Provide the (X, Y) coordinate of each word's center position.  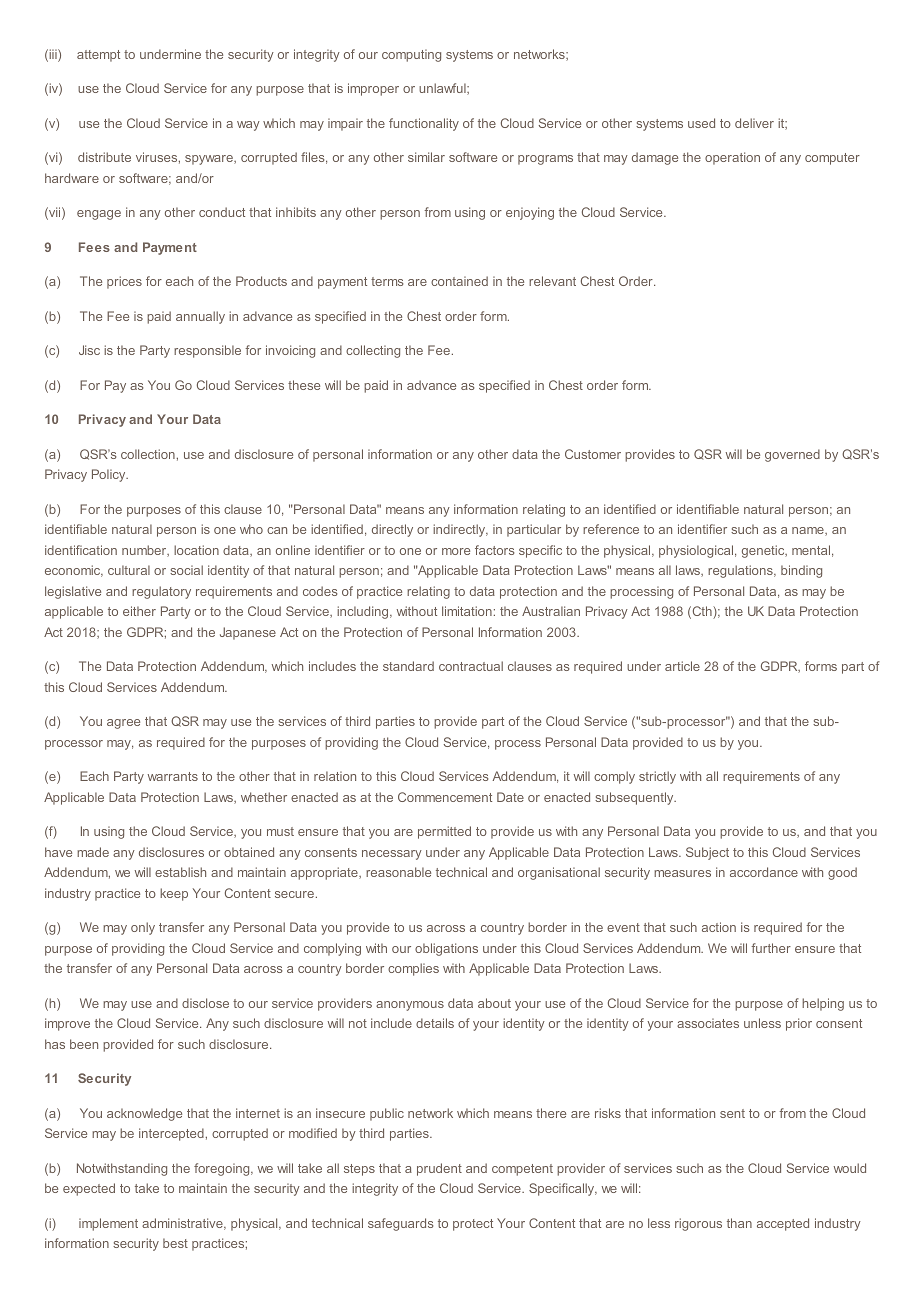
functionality (424, 124)
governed (792, 455)
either (139, 611)
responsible (207, 351)
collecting (373, 351)
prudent (439, 1169)
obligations (446, 949)
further (771, 948)
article (682, 666)
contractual (471, 666)
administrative (183, 1224)
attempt (98, 56)
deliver (754, 123)
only (143, 928)
